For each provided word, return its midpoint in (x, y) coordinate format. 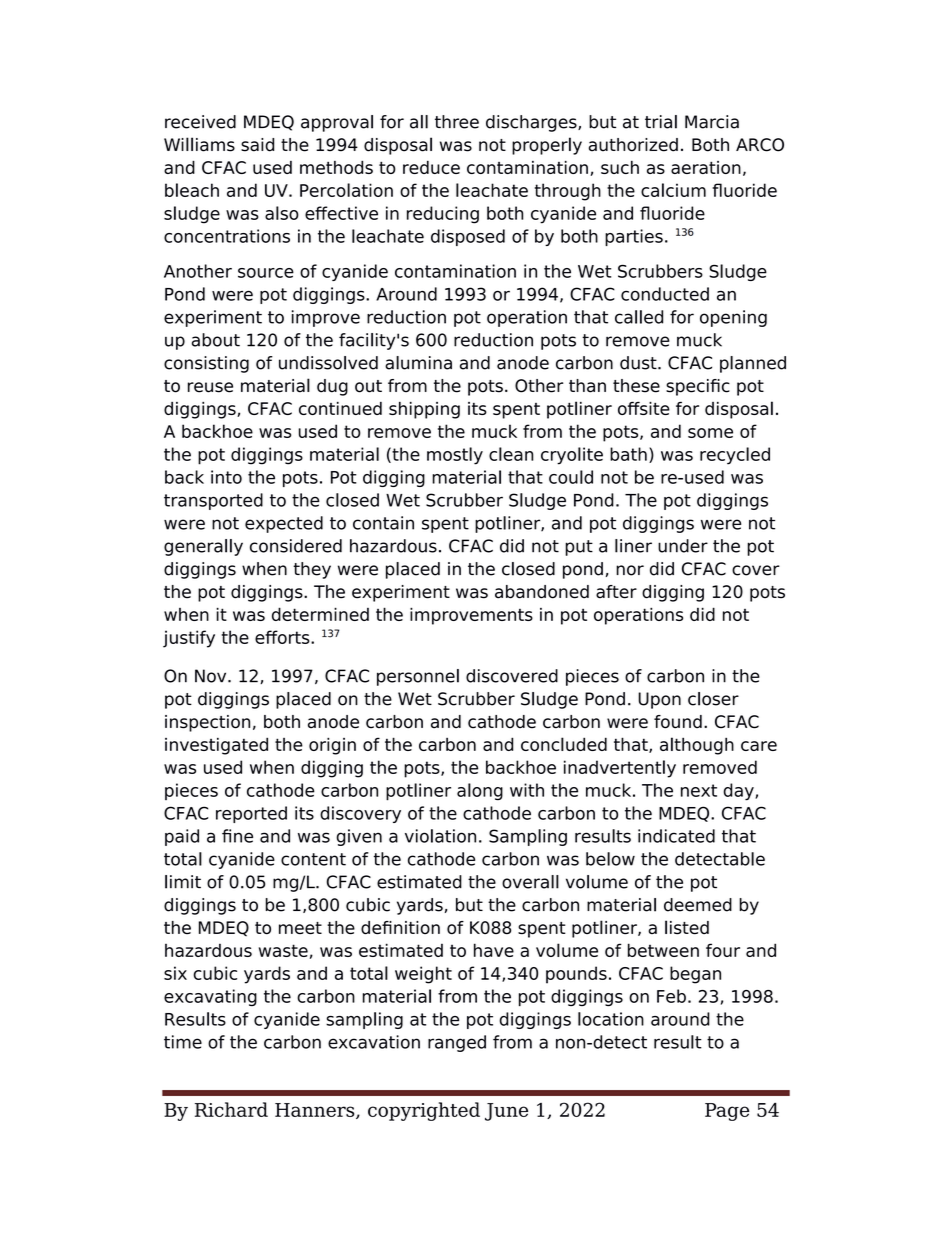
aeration (706, 167)
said (257, 145)
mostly (455, 456)
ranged (457, 1043)
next (699, 790)
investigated (216, 746)
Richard (231, 1109)
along (480, 792)
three (457, 122)
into (226, 477)
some (710, 433)
